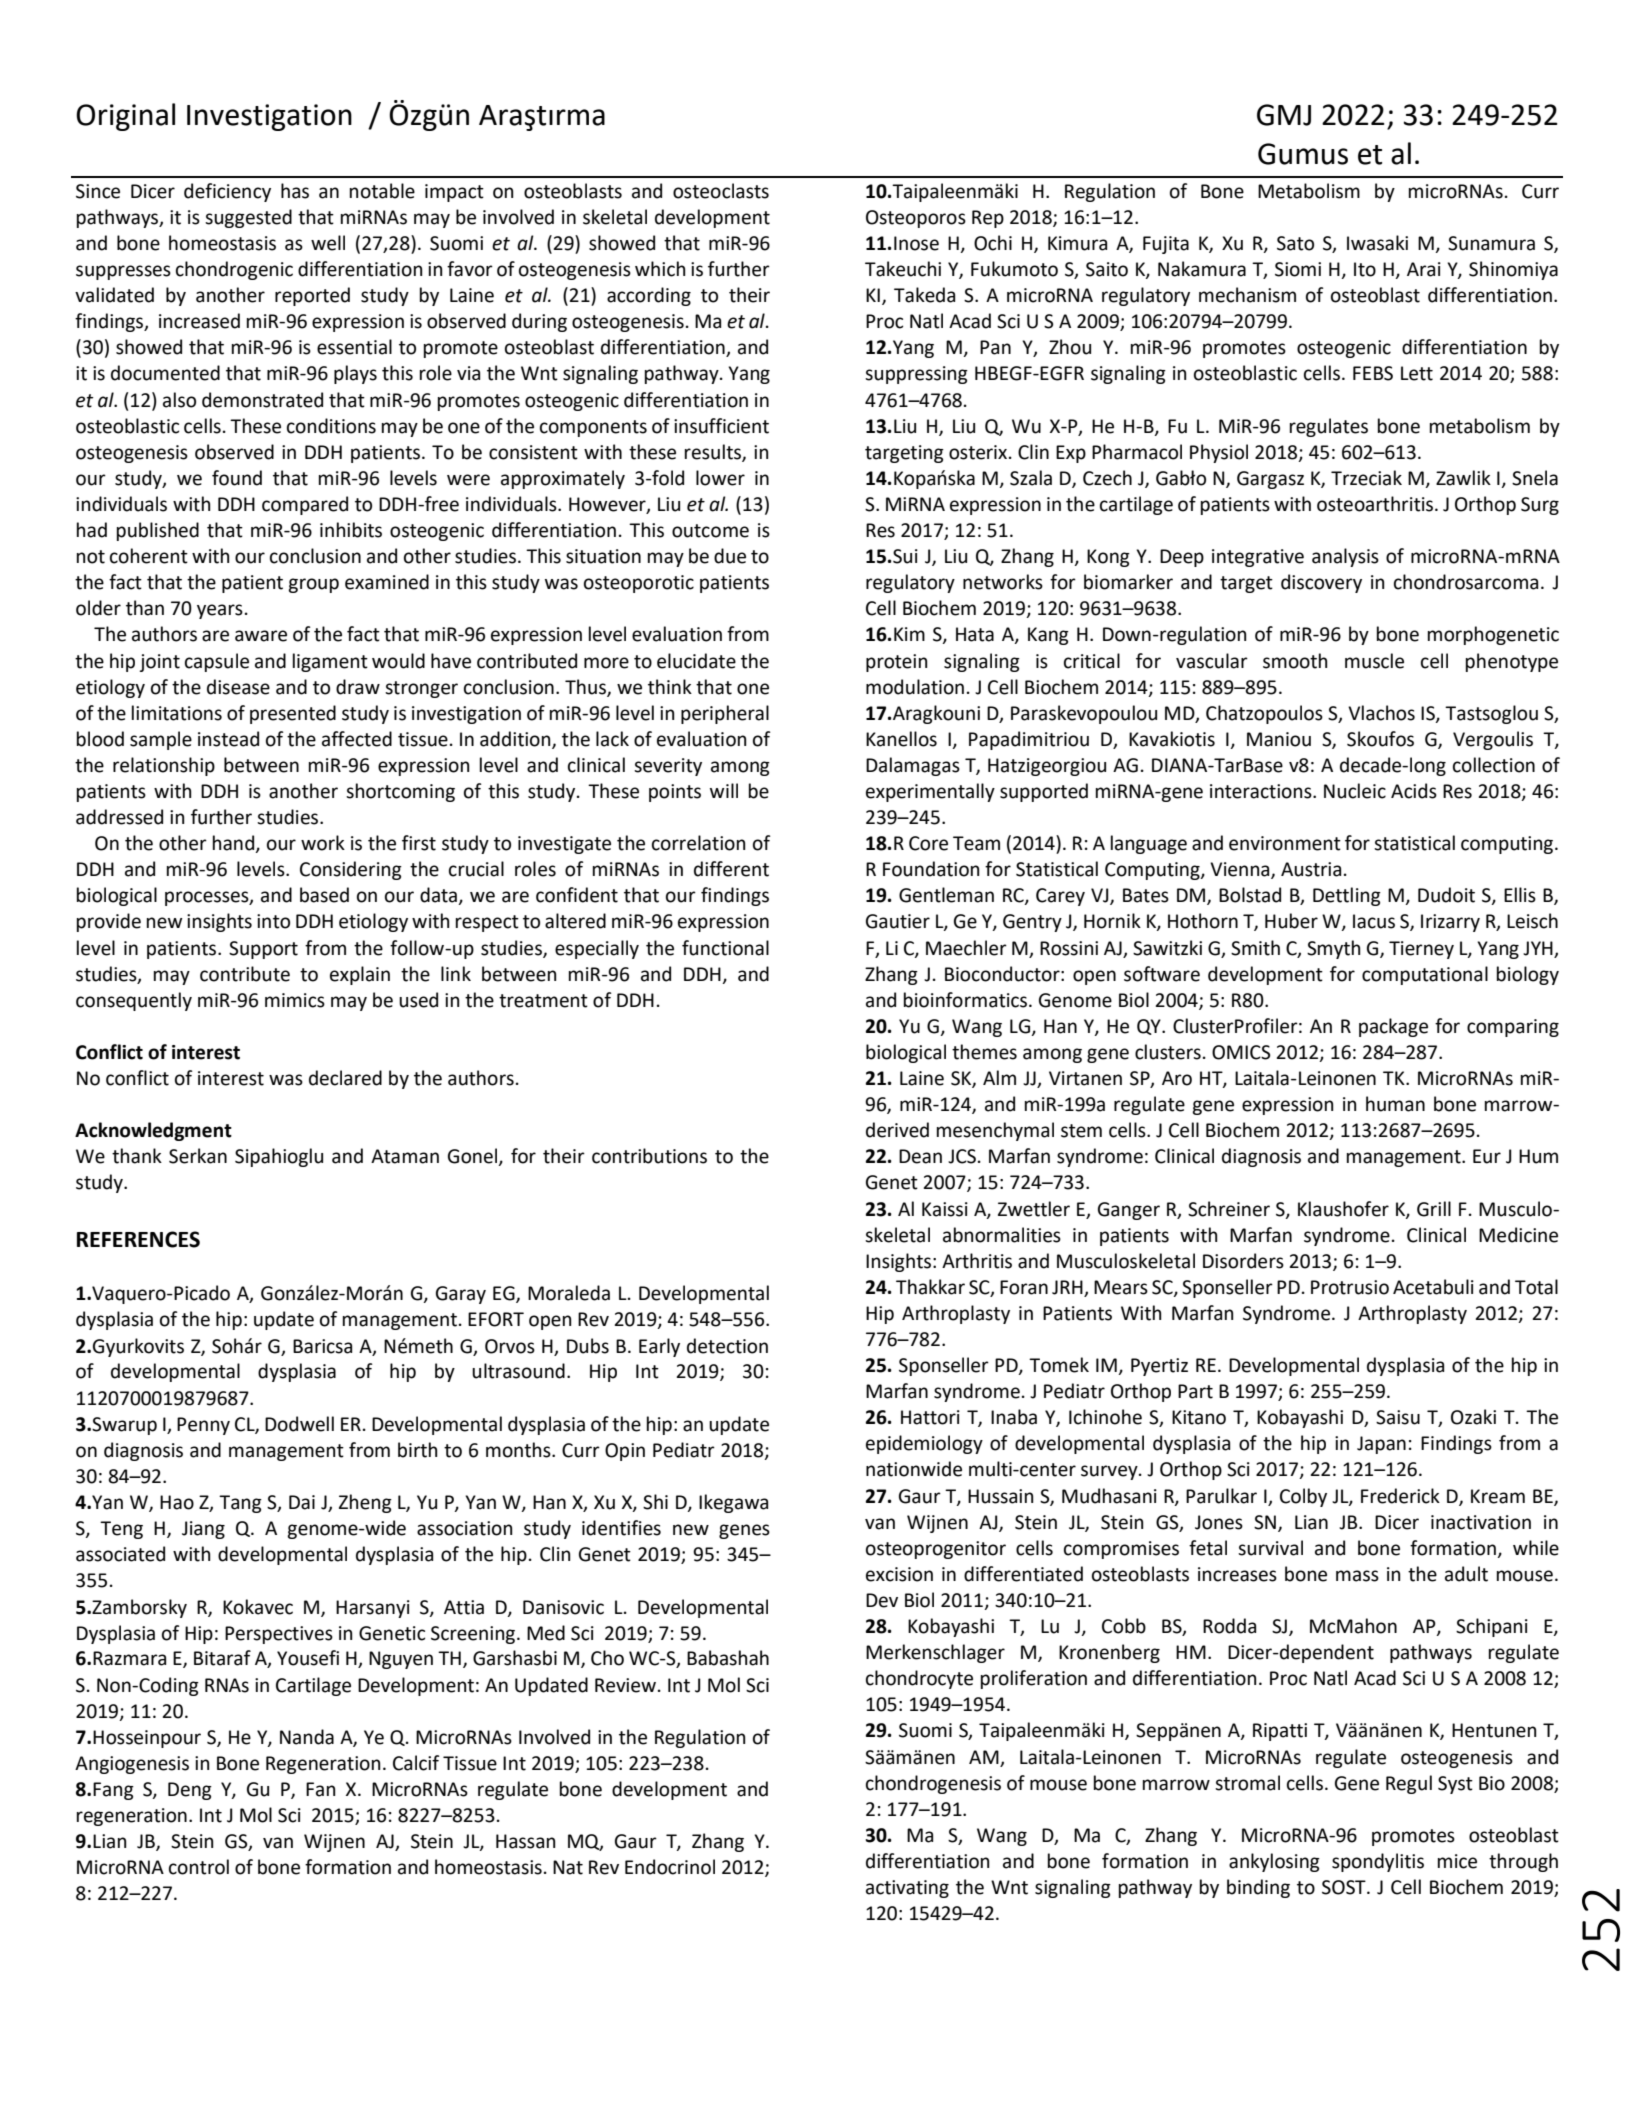 This screenshot has width=1635, height=2116. I want to click on REFERENCES, so click(138, 1239).
